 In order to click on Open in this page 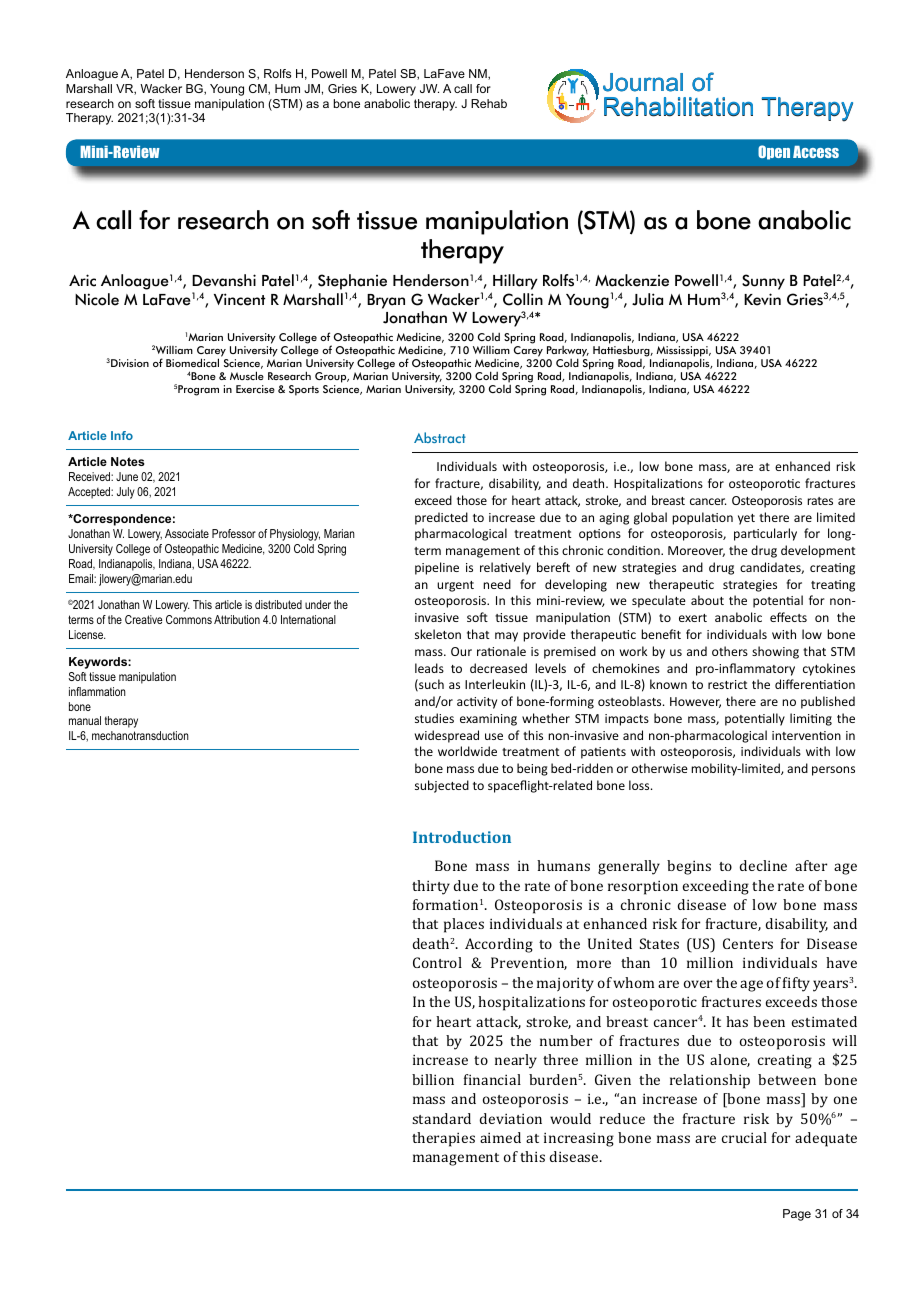, I will do `click(774, 152)`.
